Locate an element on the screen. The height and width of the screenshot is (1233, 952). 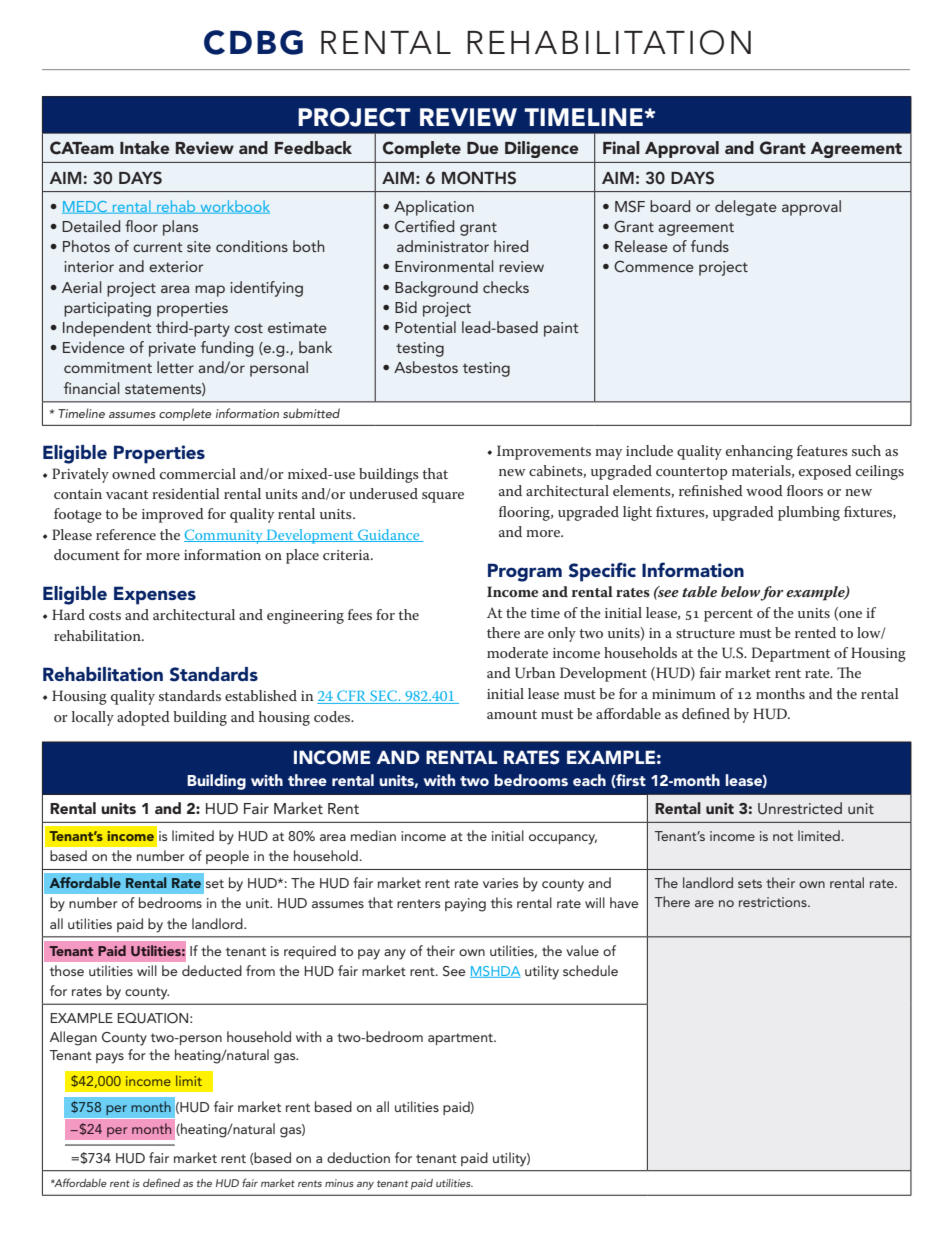
enhancing is located at coordinates (759, 452).
